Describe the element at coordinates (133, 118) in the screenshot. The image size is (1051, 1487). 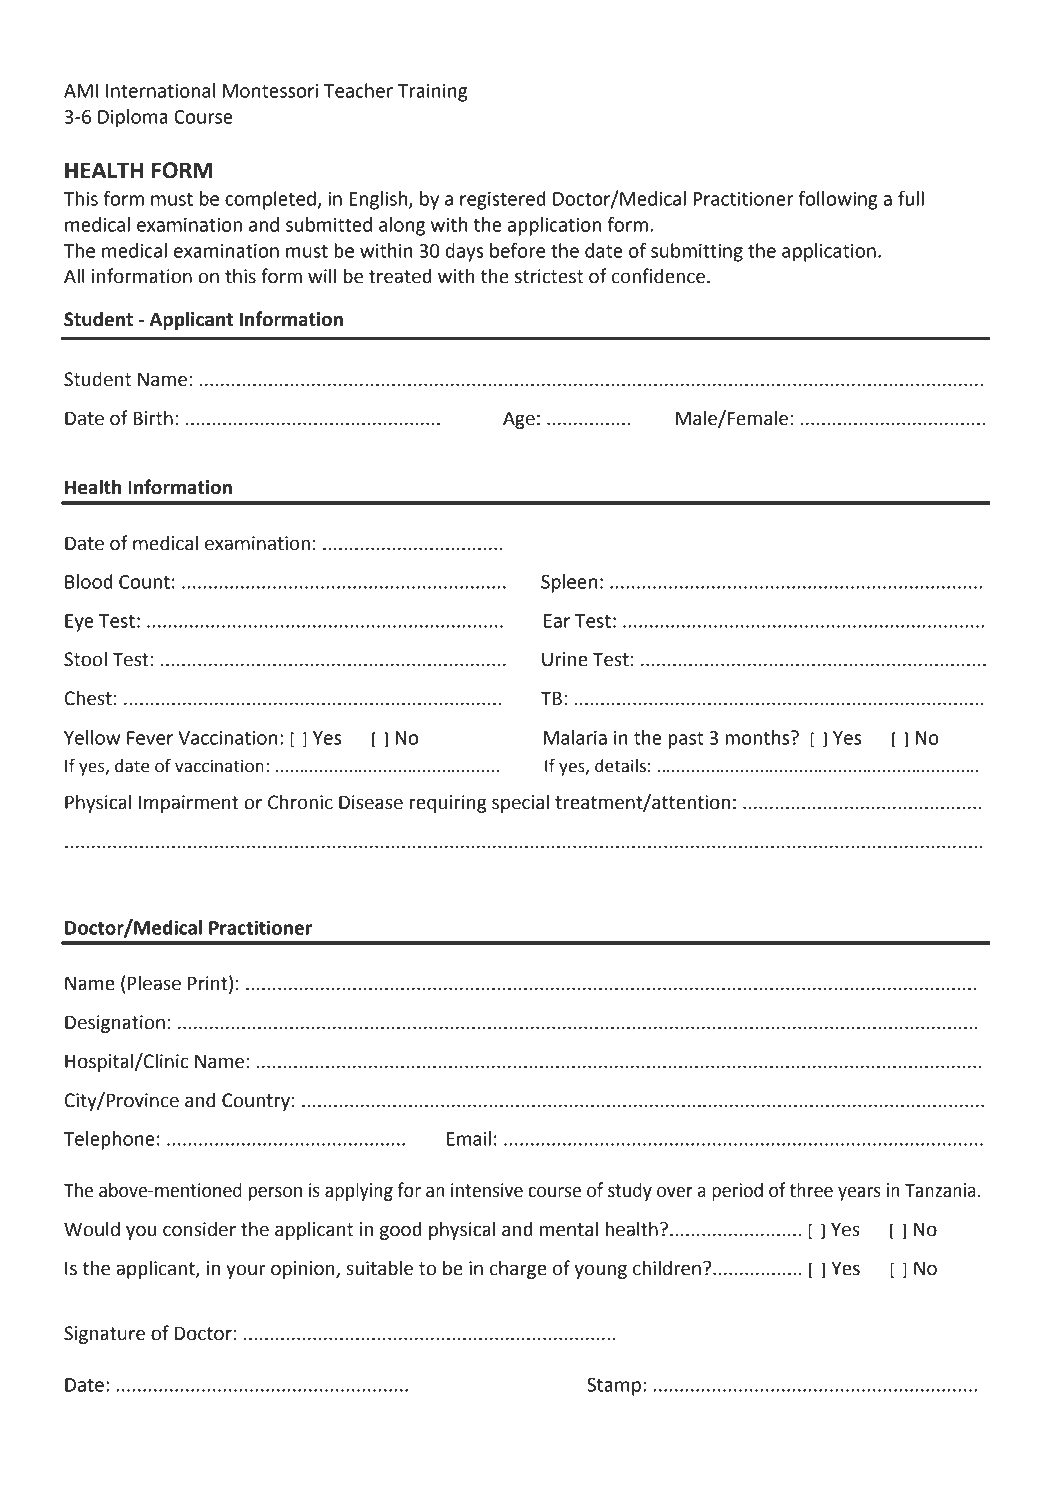
I see `Diploma` at that location.
